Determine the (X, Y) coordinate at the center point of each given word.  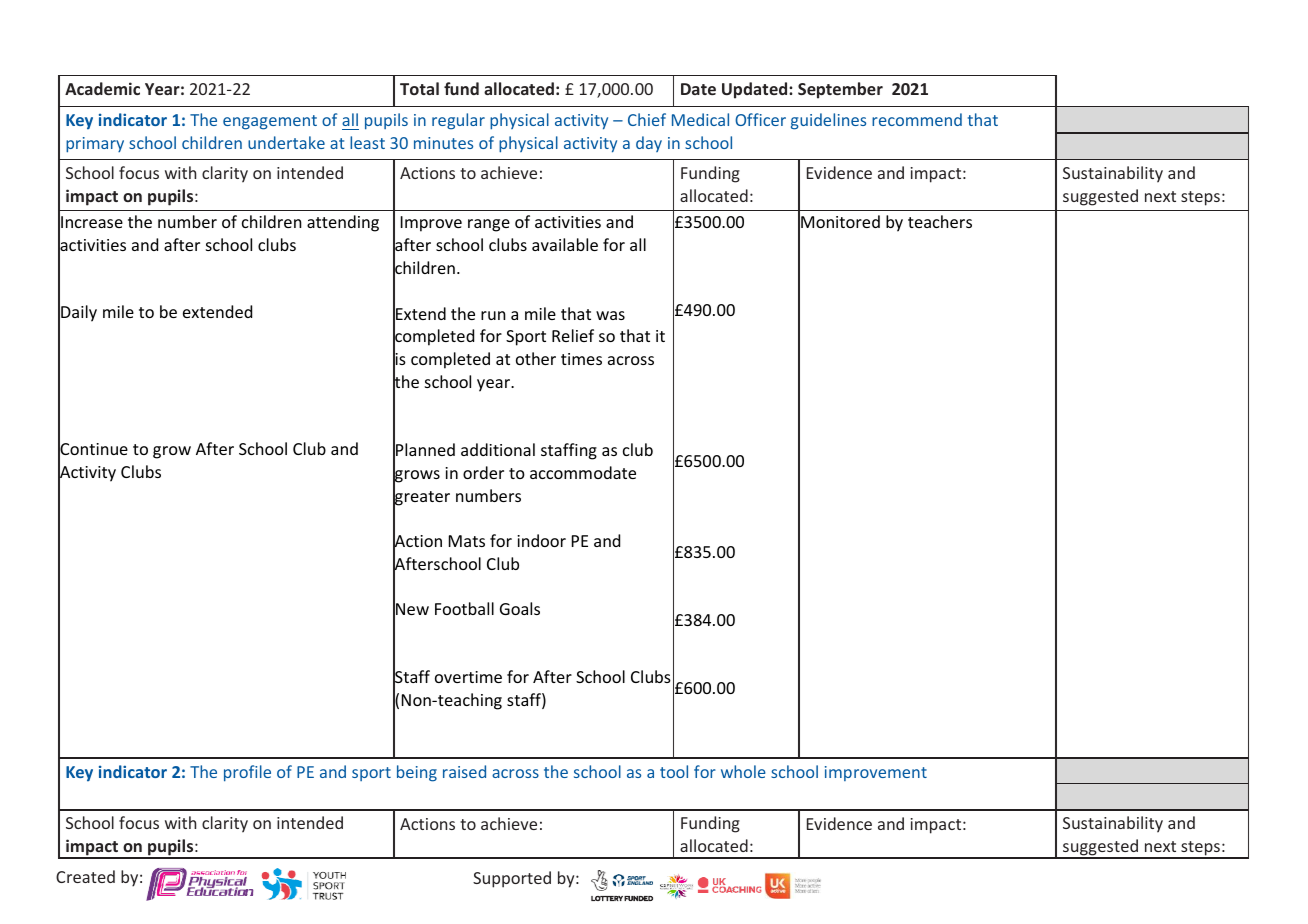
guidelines (828, 121)
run (493, 315)
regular (458, 121)
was (610, 315)
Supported (512, 879)
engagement (270, 122)
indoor (541, 540)
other (536, 358)
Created (85, 876)
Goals (520, 608)
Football (464, 608)
